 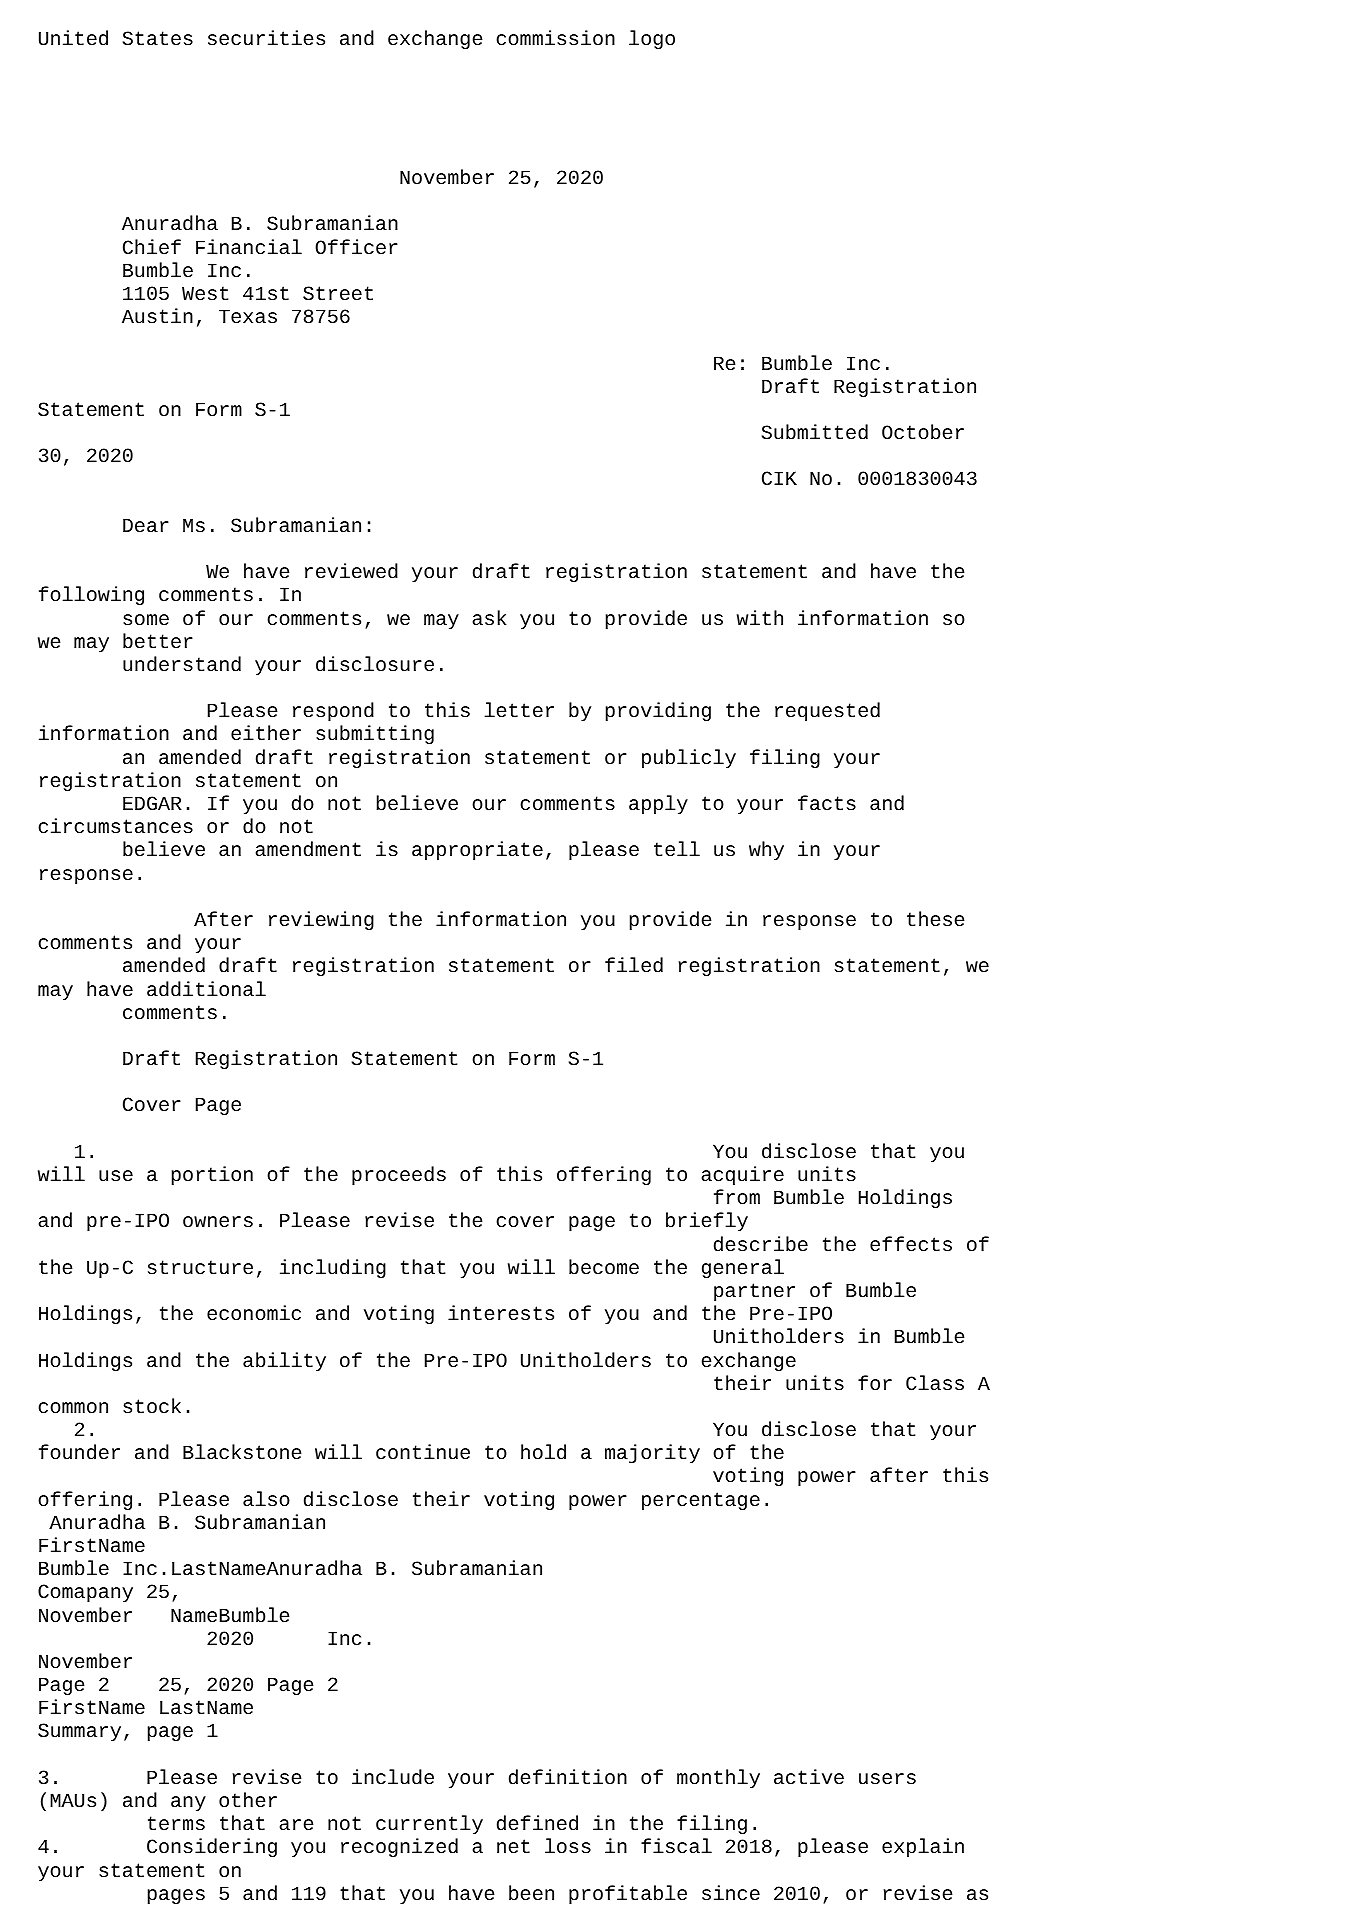 I want to click on logo, so click(x=652, y=39).
